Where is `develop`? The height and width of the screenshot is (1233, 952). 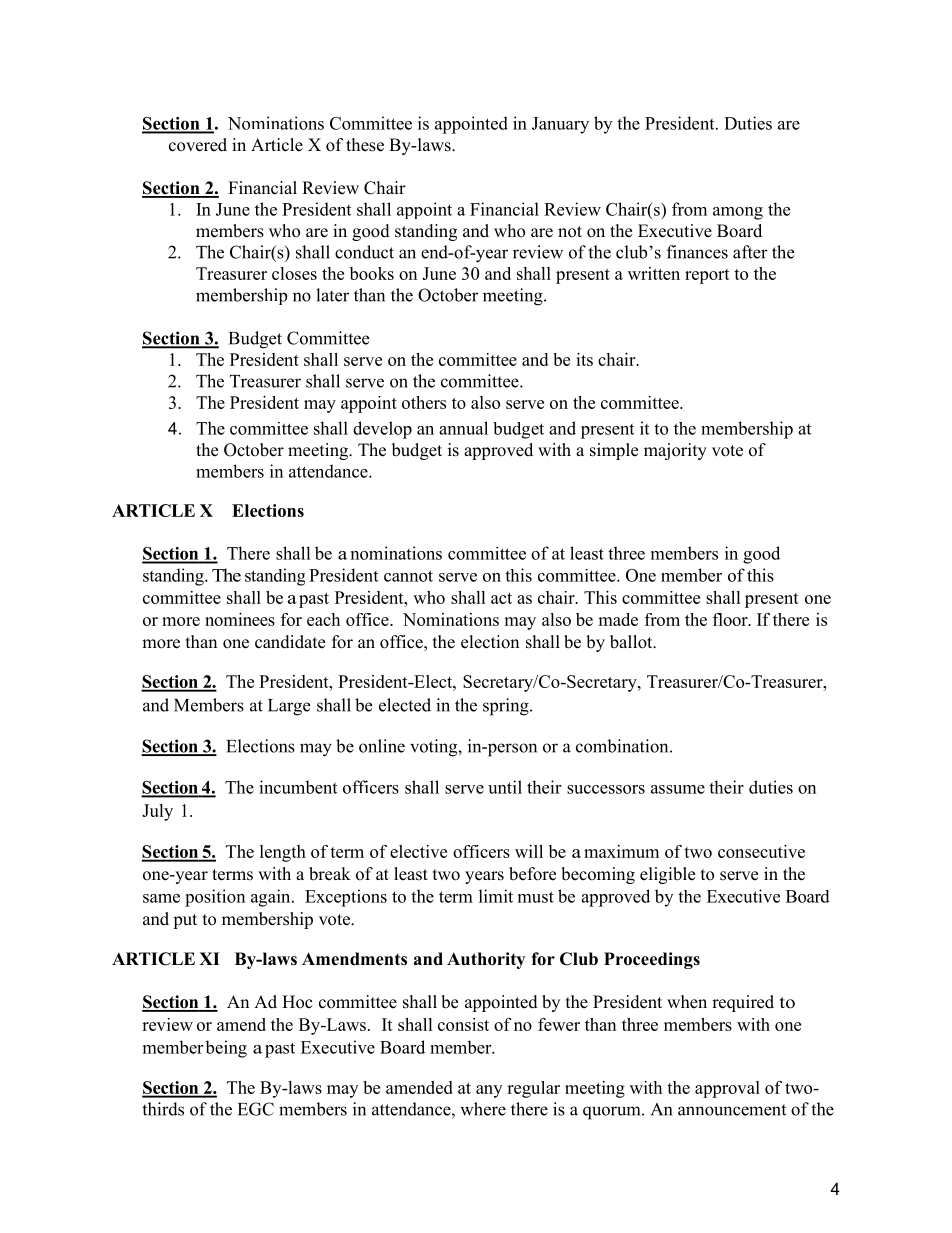
develop is located at coordinates (382, 430).
